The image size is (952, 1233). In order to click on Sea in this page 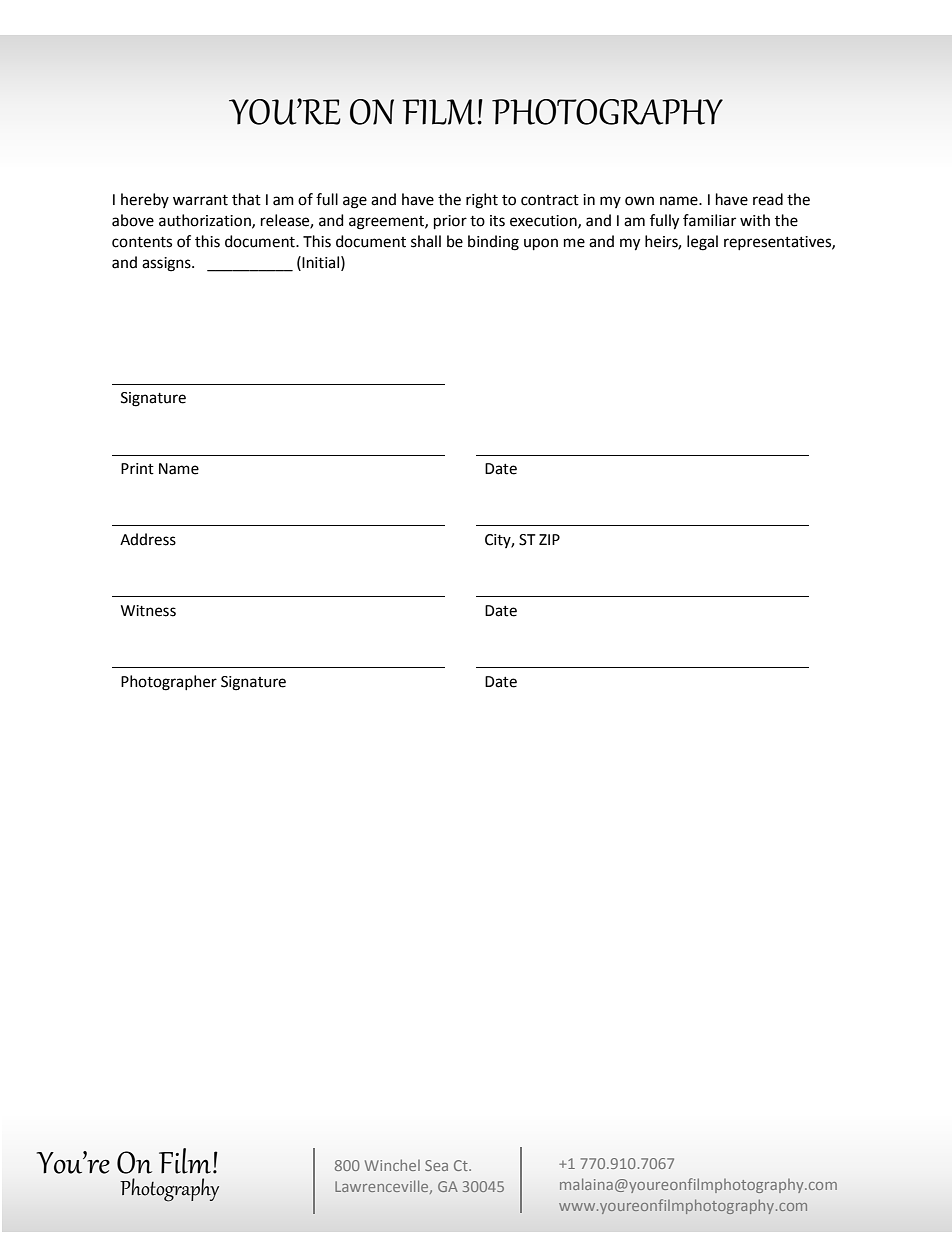, I will do `click(436, 1165)`.
